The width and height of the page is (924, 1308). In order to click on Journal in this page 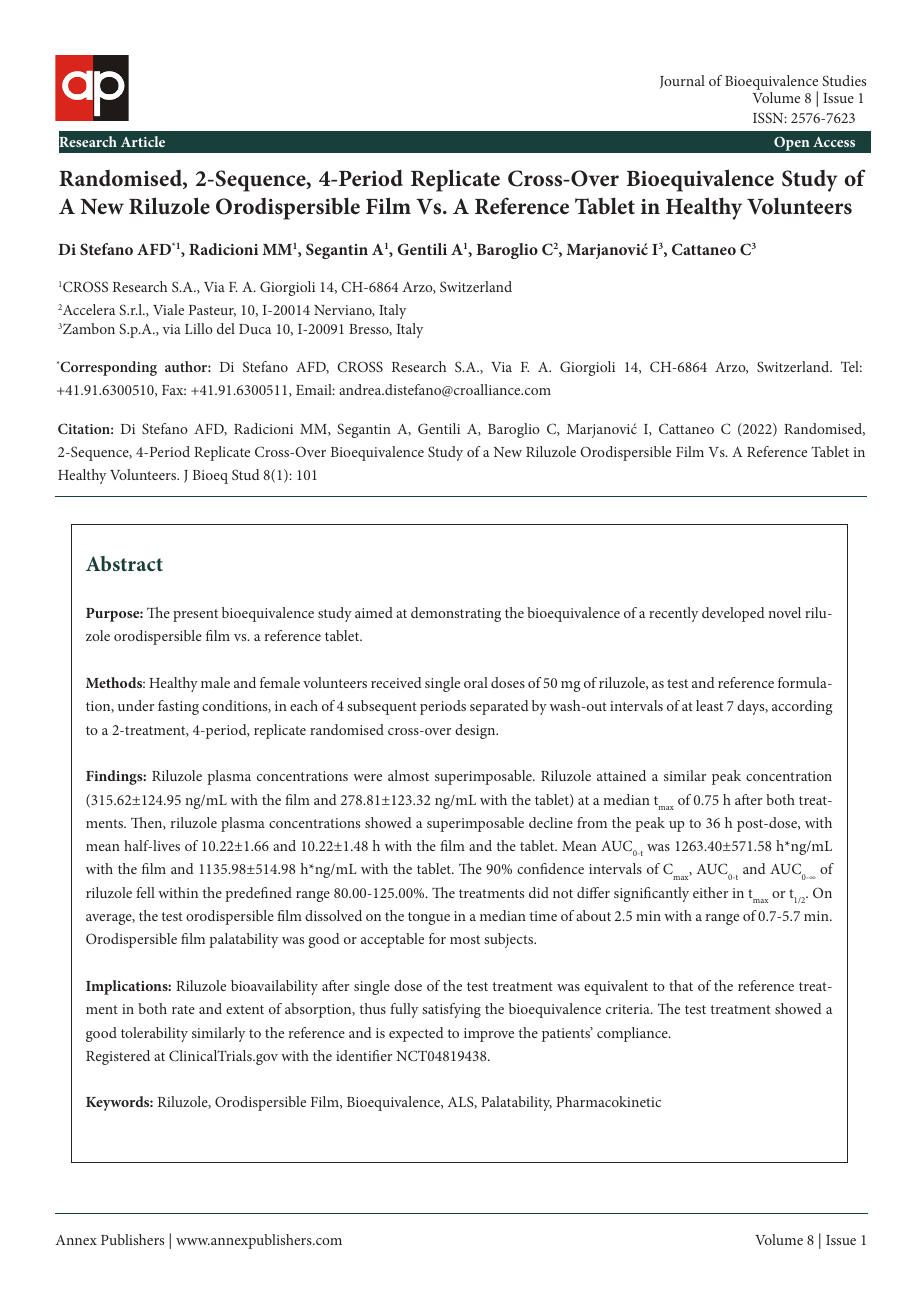, I will do `click(682, 82)`.
